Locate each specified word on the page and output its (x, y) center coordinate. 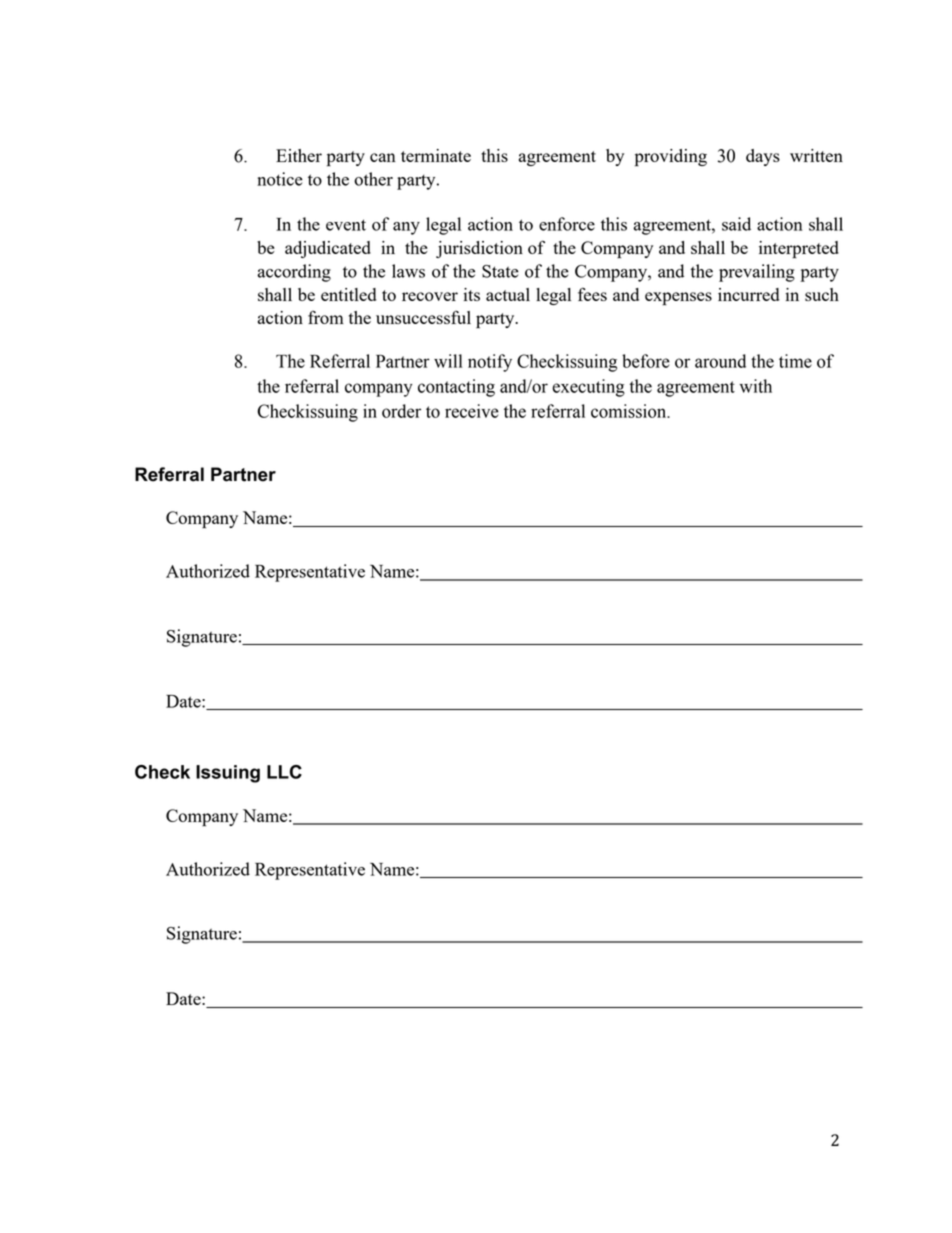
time (795, 361)
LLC (284, 772)
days (763, 157)
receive (472, 411)
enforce (567, 224)
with (755, 386)
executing (588, 388)
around (720, 361)
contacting (456, 388)
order (401, 411)
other (373, 179)
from (326, 317)
